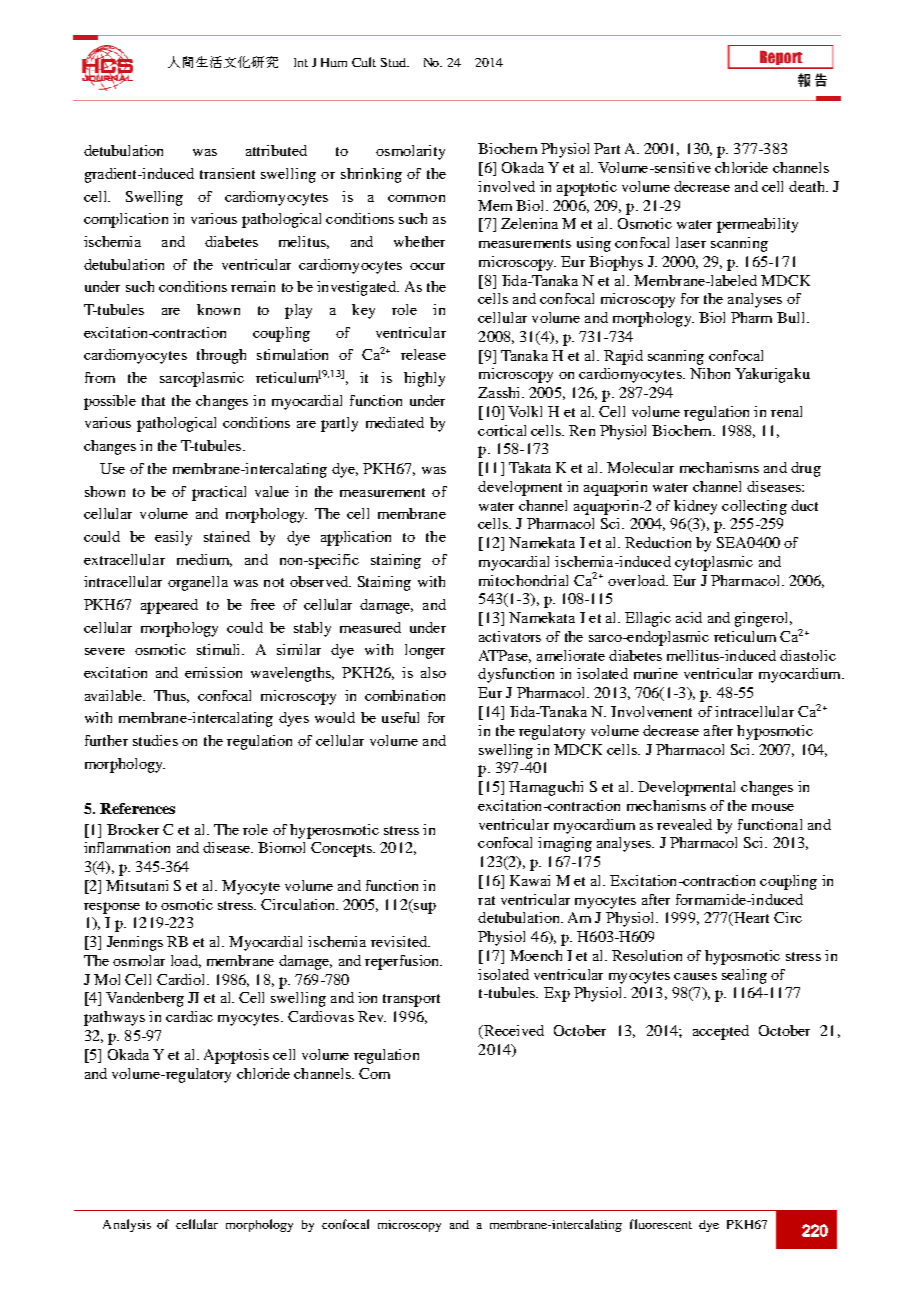  What do you see at coordinates (227, 173) in the image?
I see `transient` at bounding box center [227, 173].
